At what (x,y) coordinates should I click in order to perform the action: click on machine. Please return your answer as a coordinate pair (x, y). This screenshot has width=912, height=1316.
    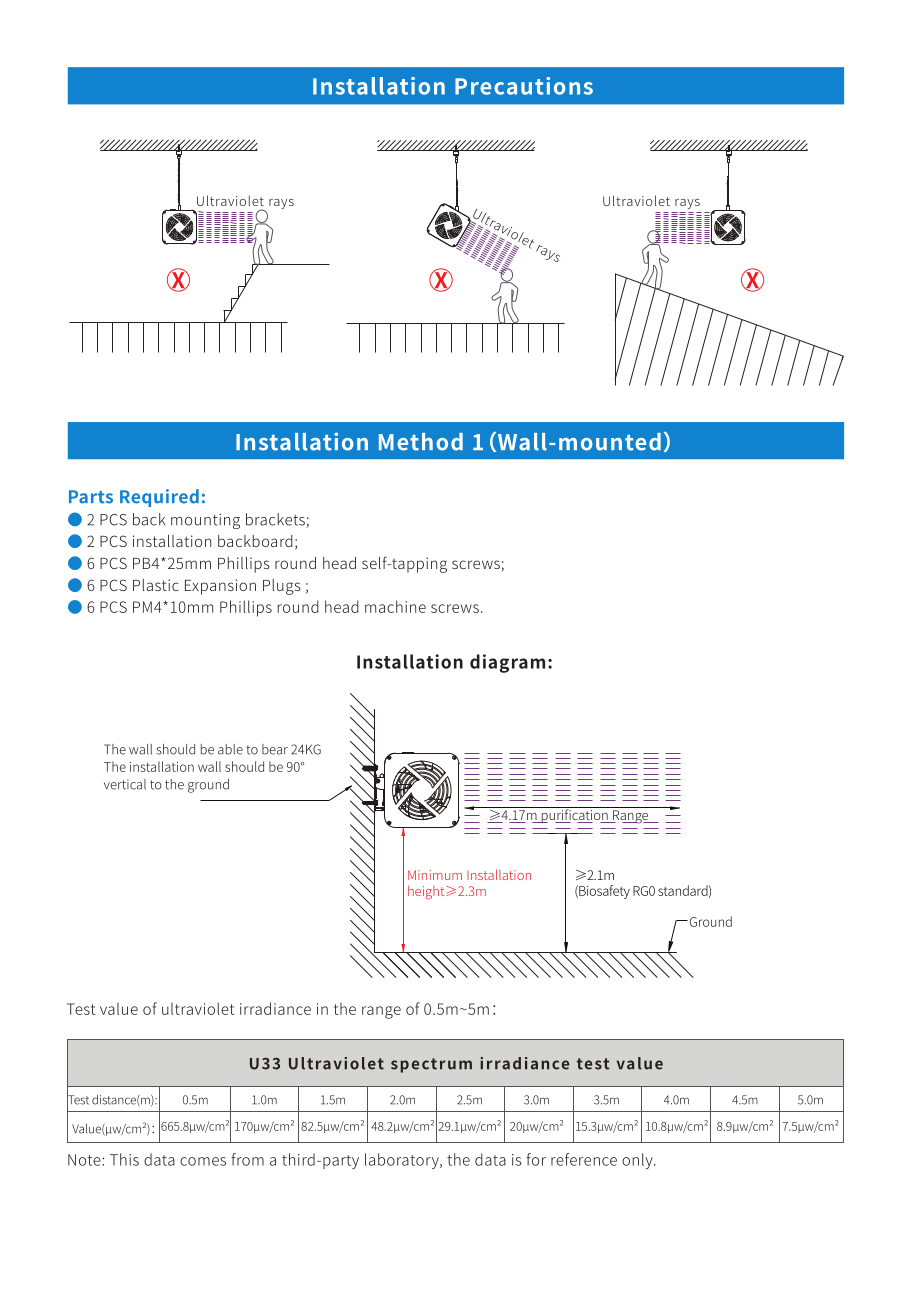
    Looking at the image, I should click on (395, 606).
